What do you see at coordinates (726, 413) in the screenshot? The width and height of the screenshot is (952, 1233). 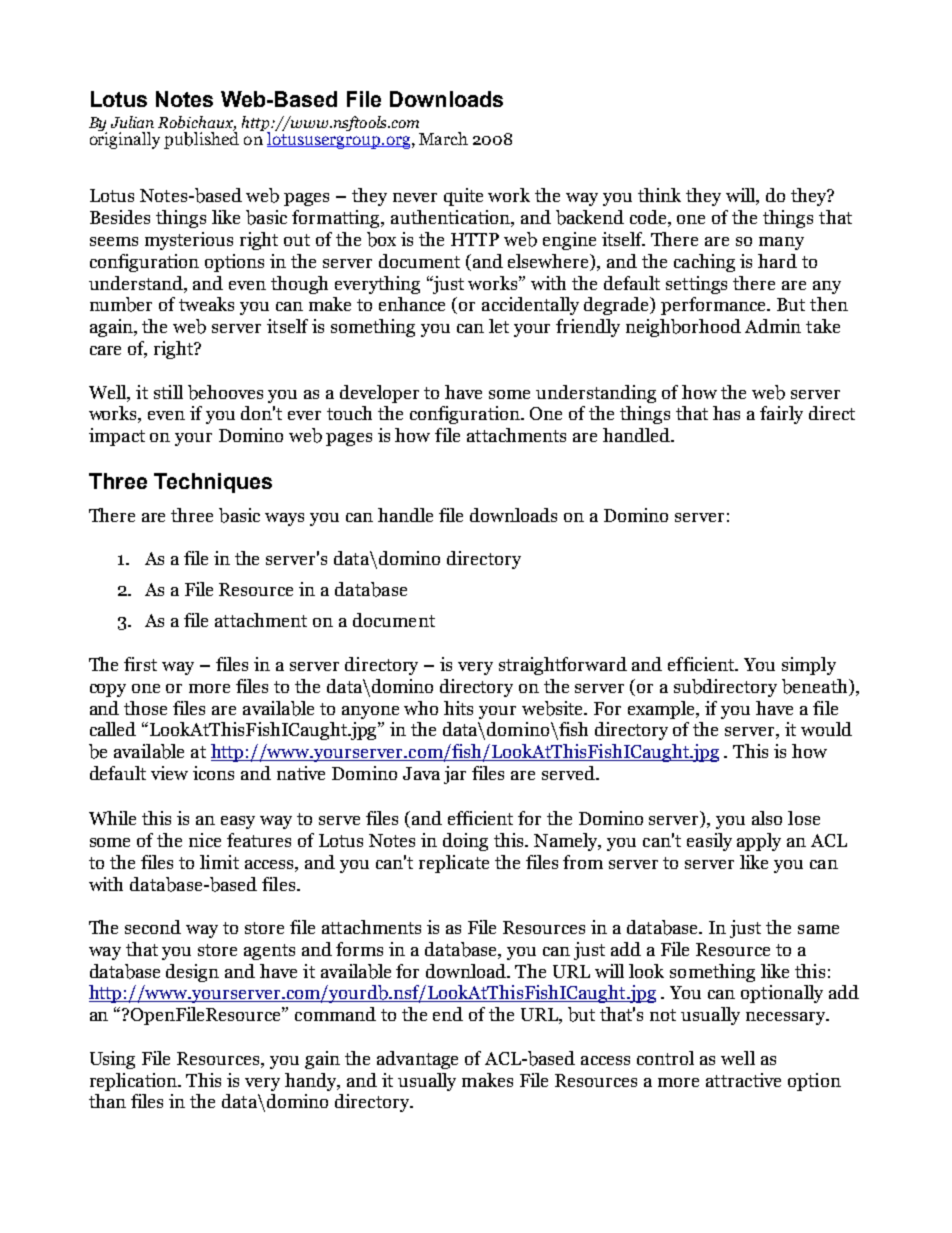 I see `has` at bounding box center [726, 413].
